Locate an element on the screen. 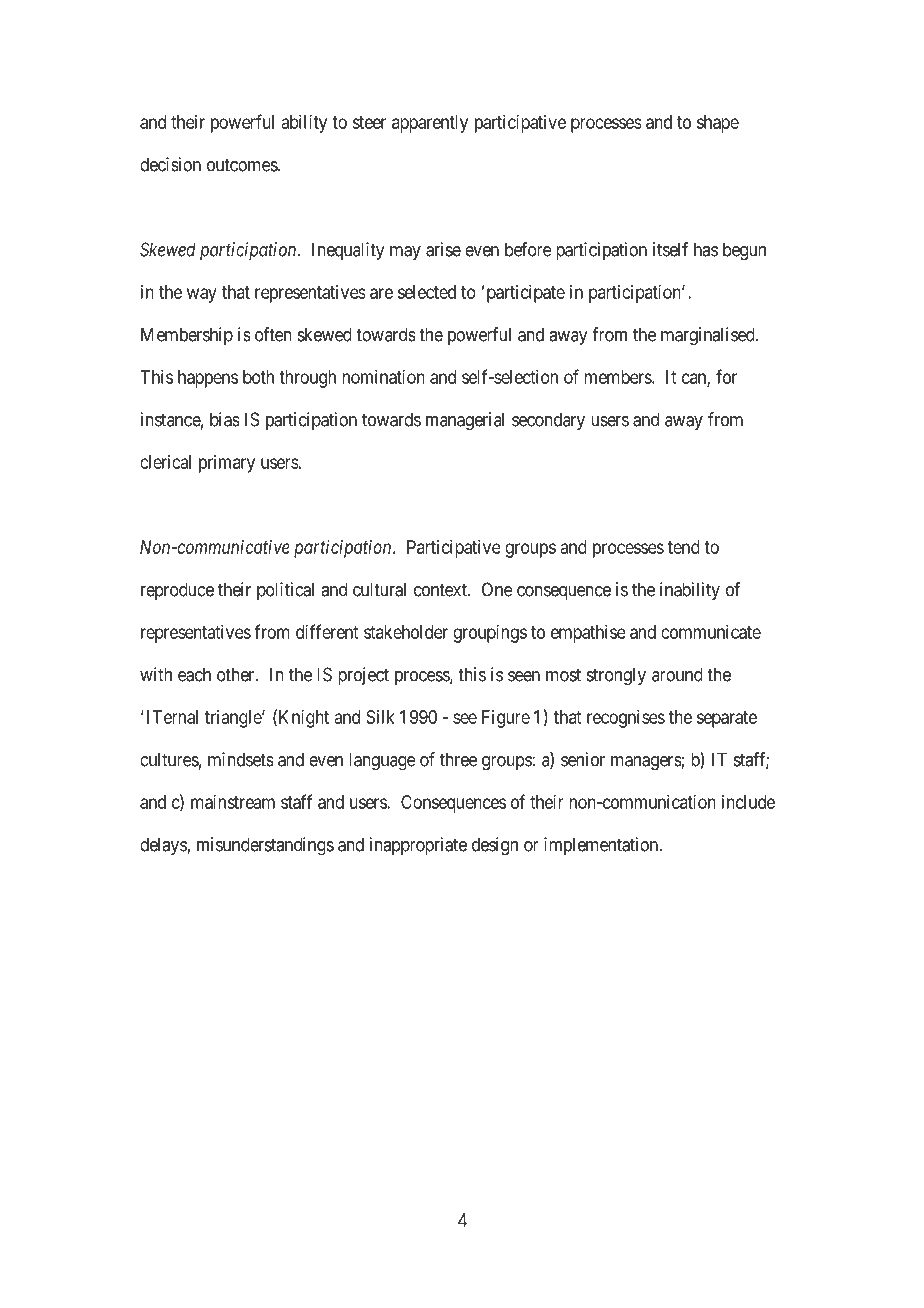 This screenshot has height=1308, width=924. outcomes is located at coordinates (243, 165).
